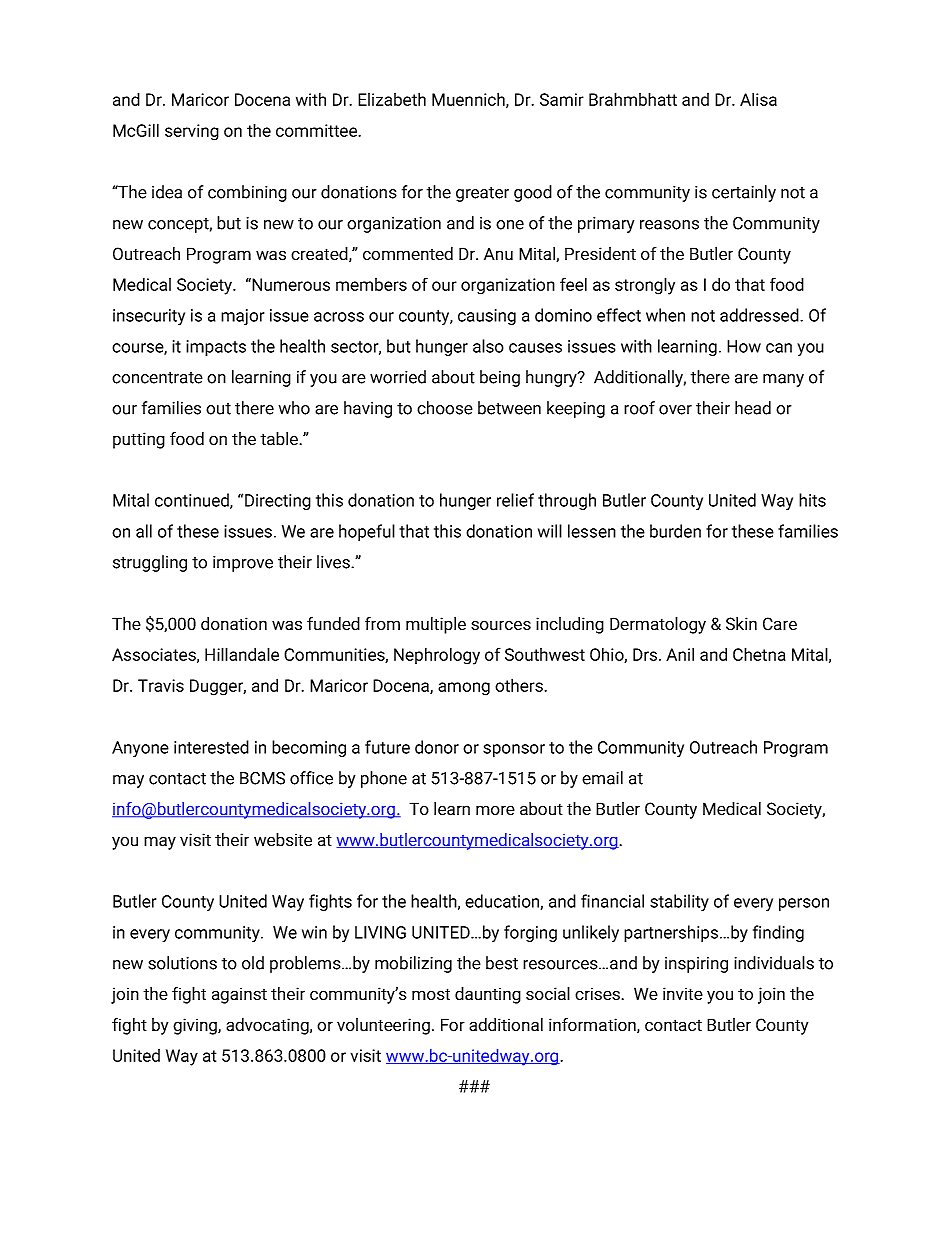 The width and height of the screenshot is (952, 1233). What do you see at coordinates (683, 994) in the screenshot?
I see `invite` at bounding box center [683, 994].
